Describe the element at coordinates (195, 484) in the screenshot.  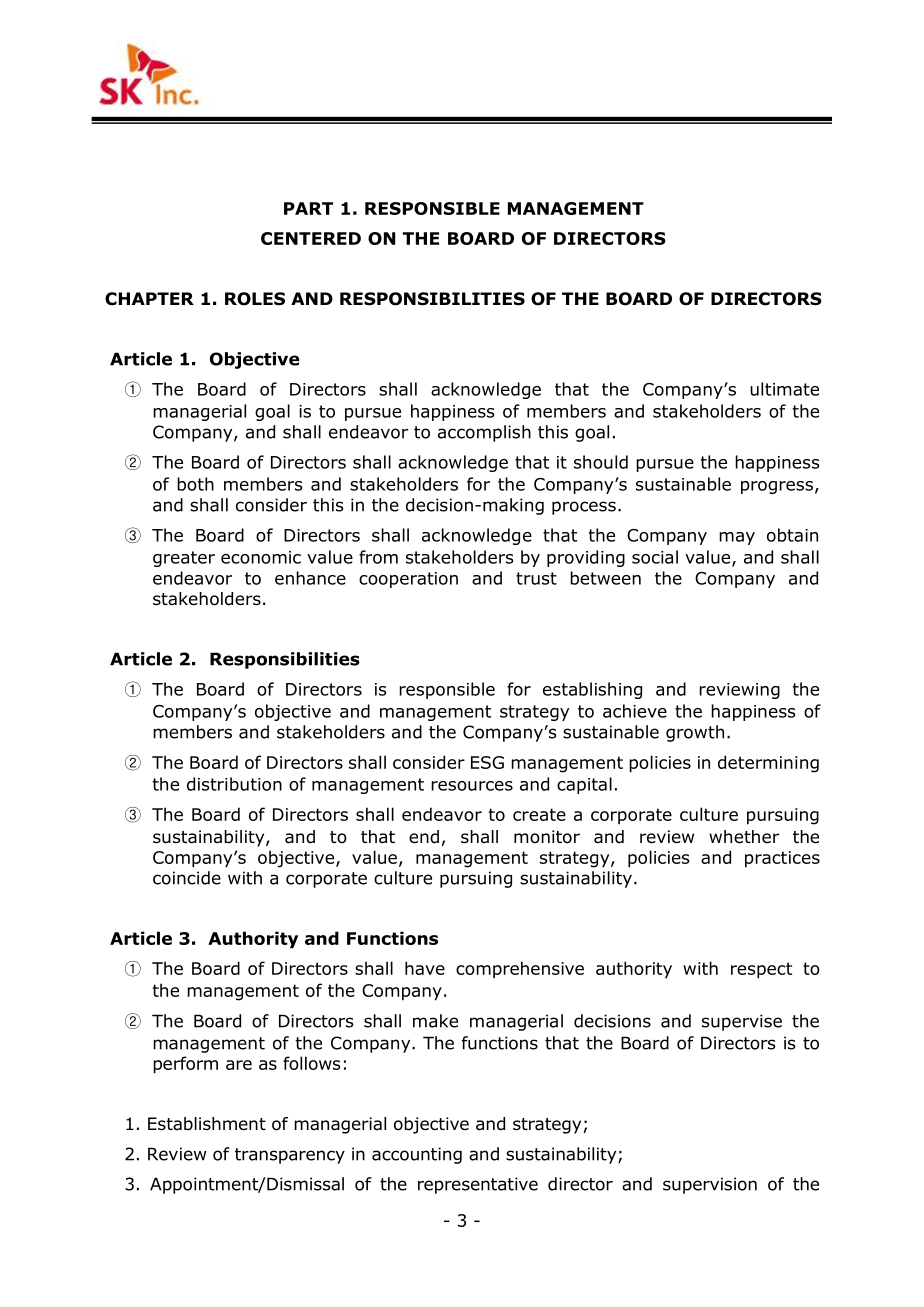
I see `both` at that location.
